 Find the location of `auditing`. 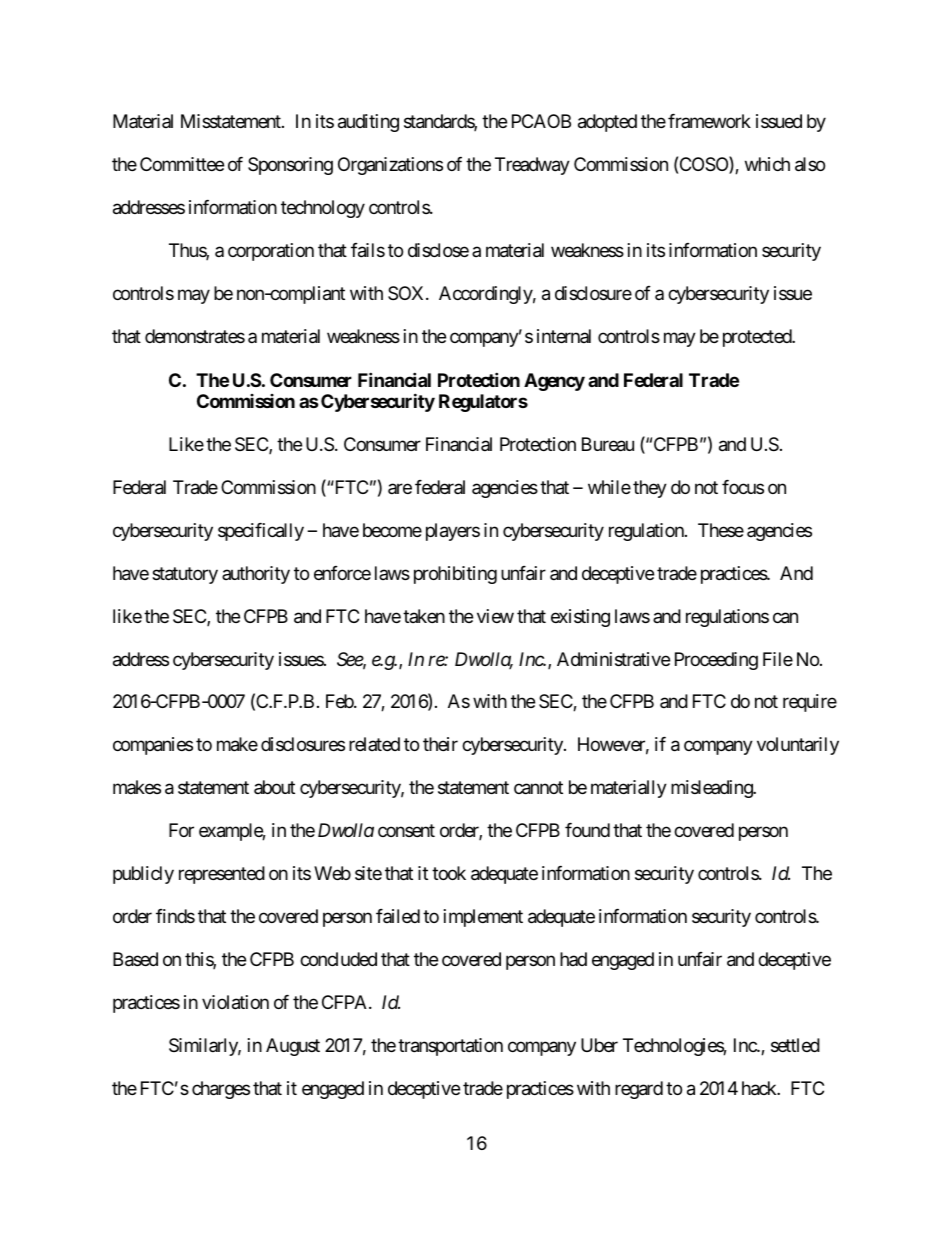

auditing is located at coordinates (368, 123).
